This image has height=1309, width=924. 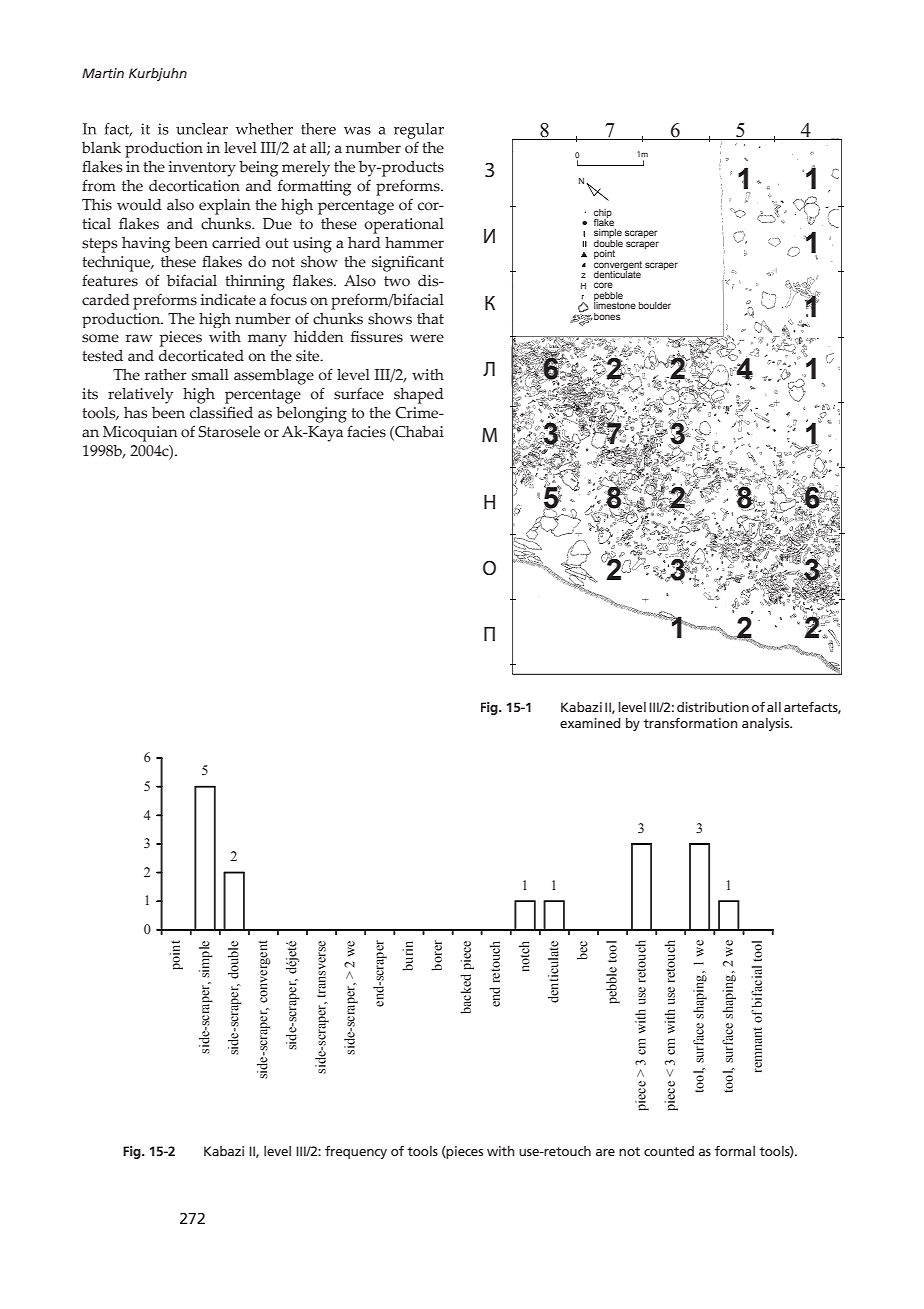 I want to click on frequency, so click(x=356, y=1152).
